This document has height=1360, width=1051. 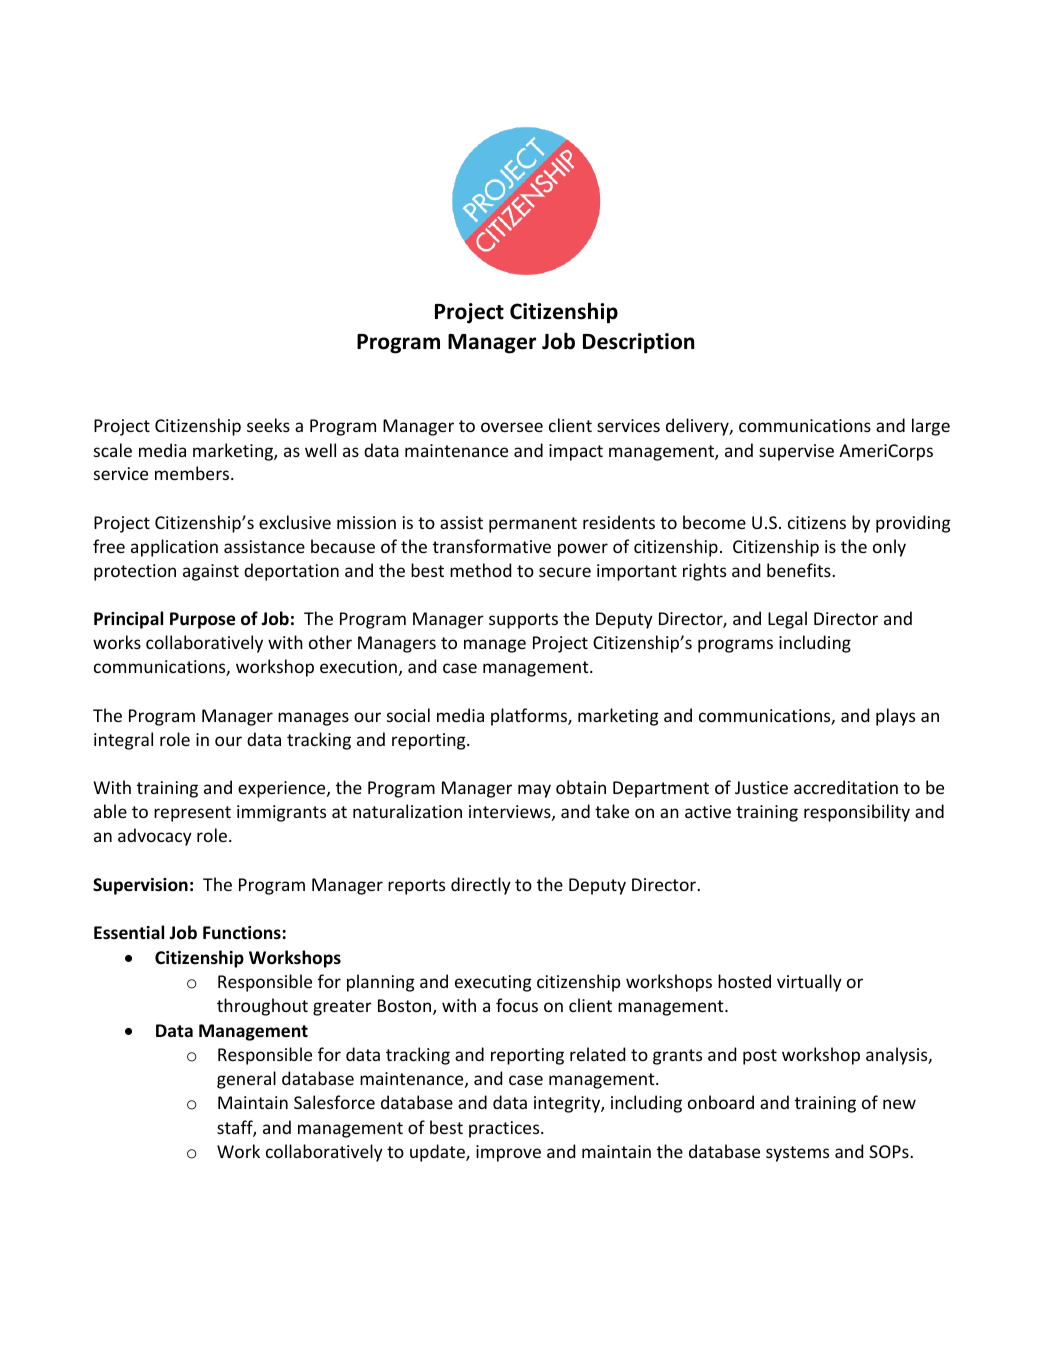 I want to click on integral, so click(x=123, y=741).
